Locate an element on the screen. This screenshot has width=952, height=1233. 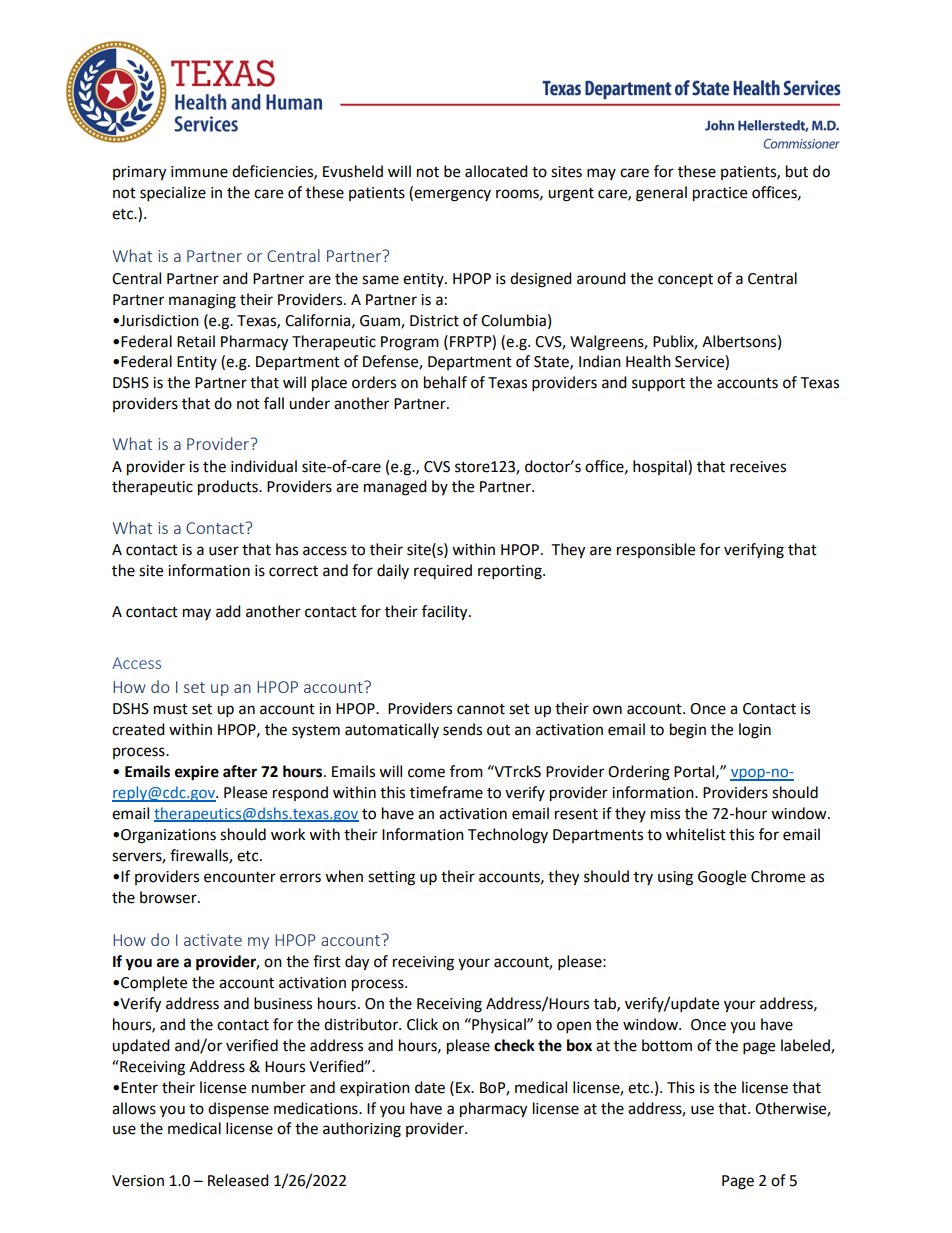
Google is located at coordinates (722, 878).
